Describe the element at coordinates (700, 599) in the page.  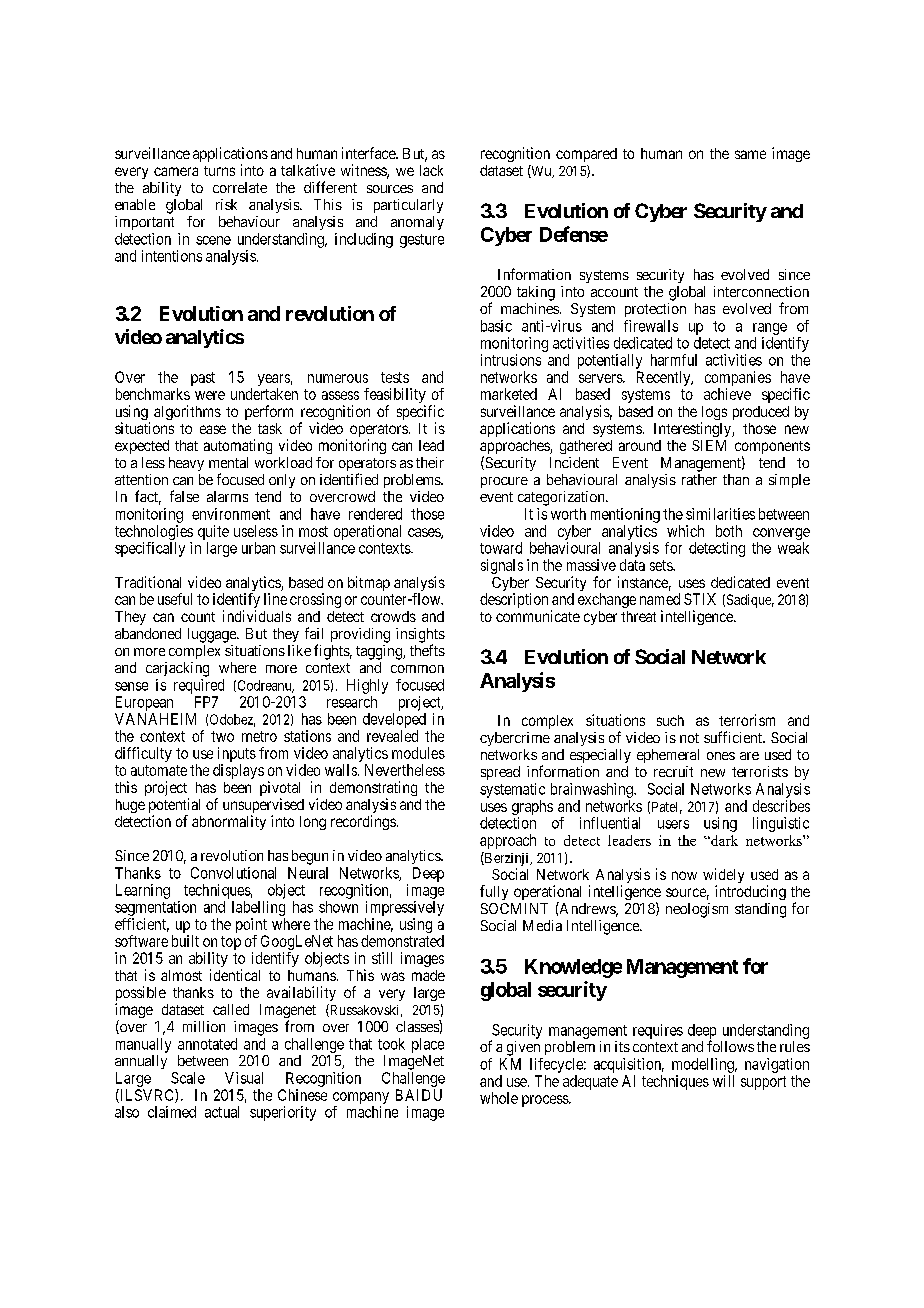
I see `STIX` at that location.
